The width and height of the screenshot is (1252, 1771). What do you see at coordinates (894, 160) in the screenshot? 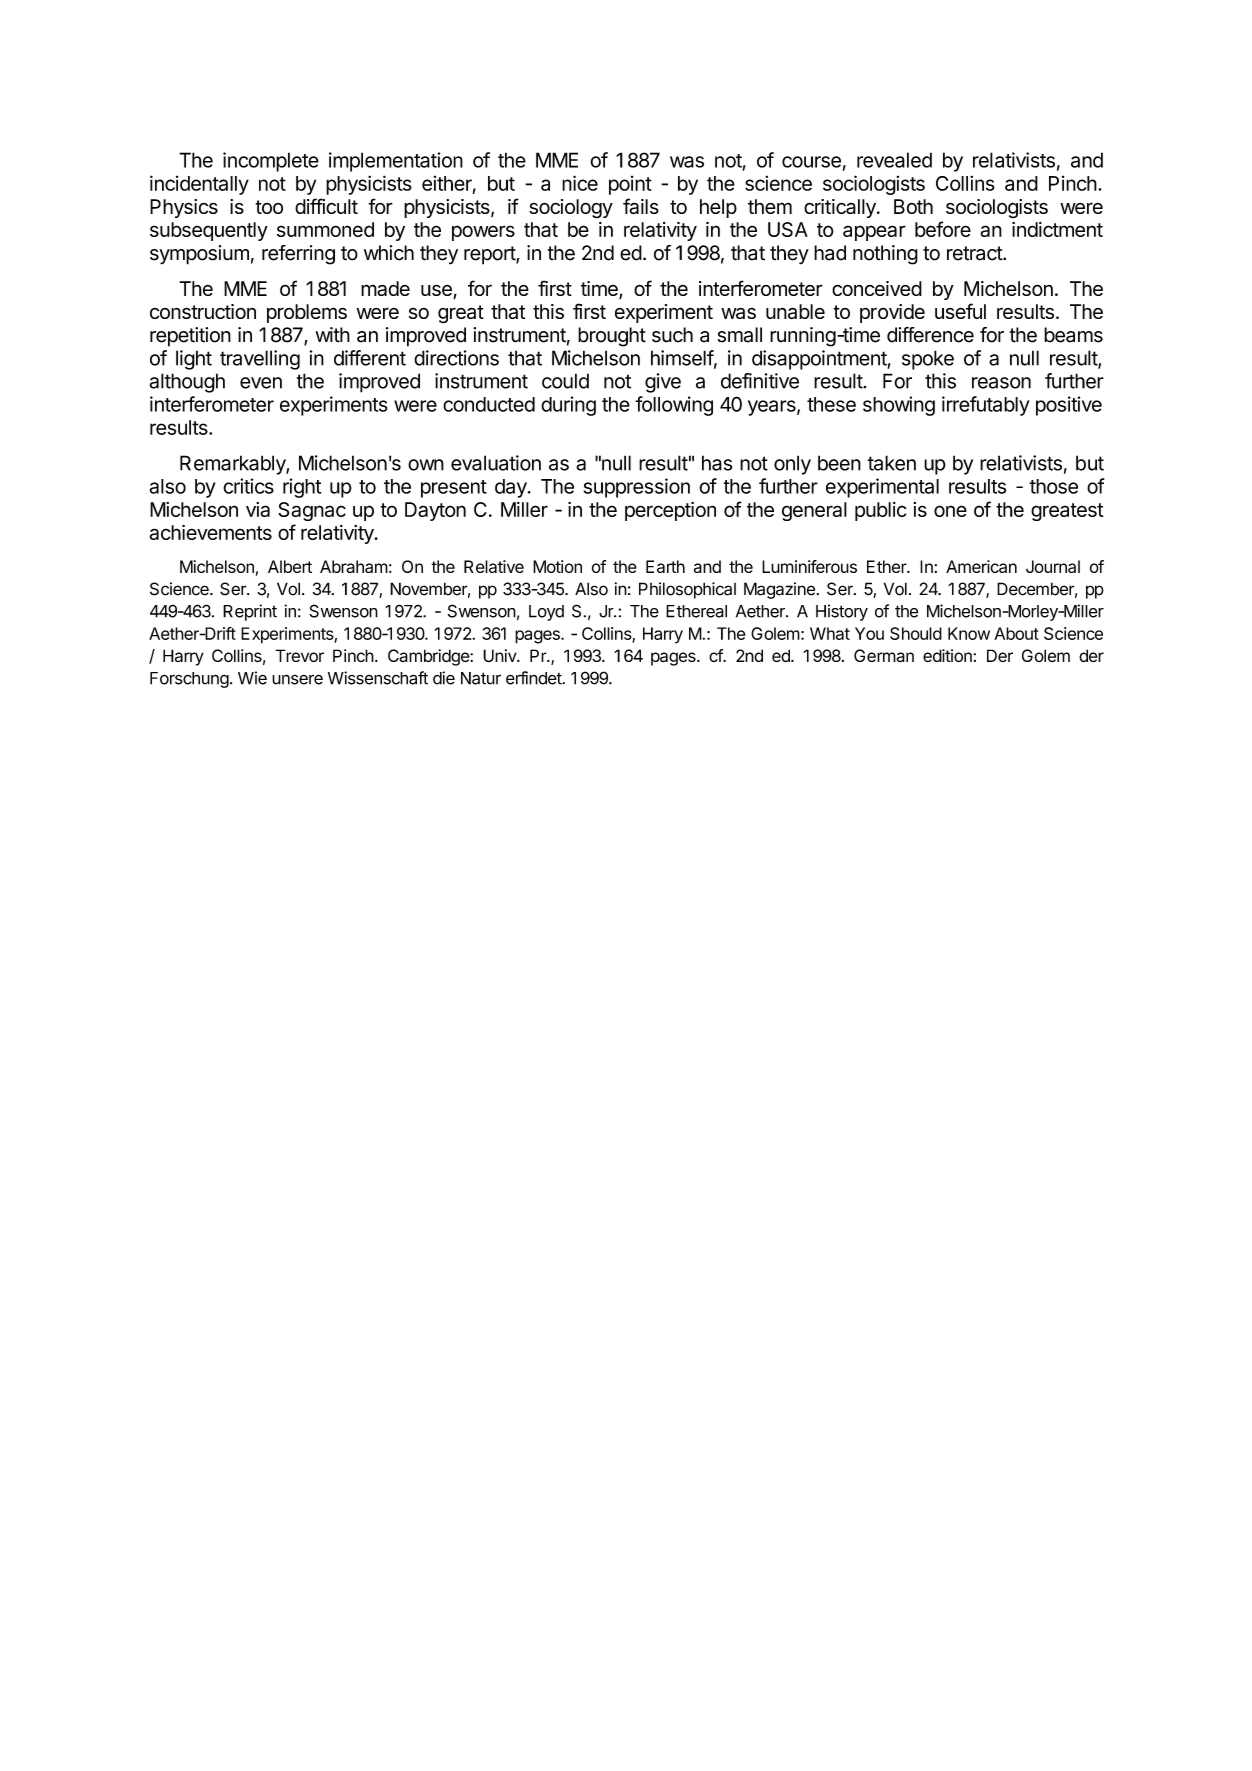
I see `revealed` at bounding box center [894, 160].
